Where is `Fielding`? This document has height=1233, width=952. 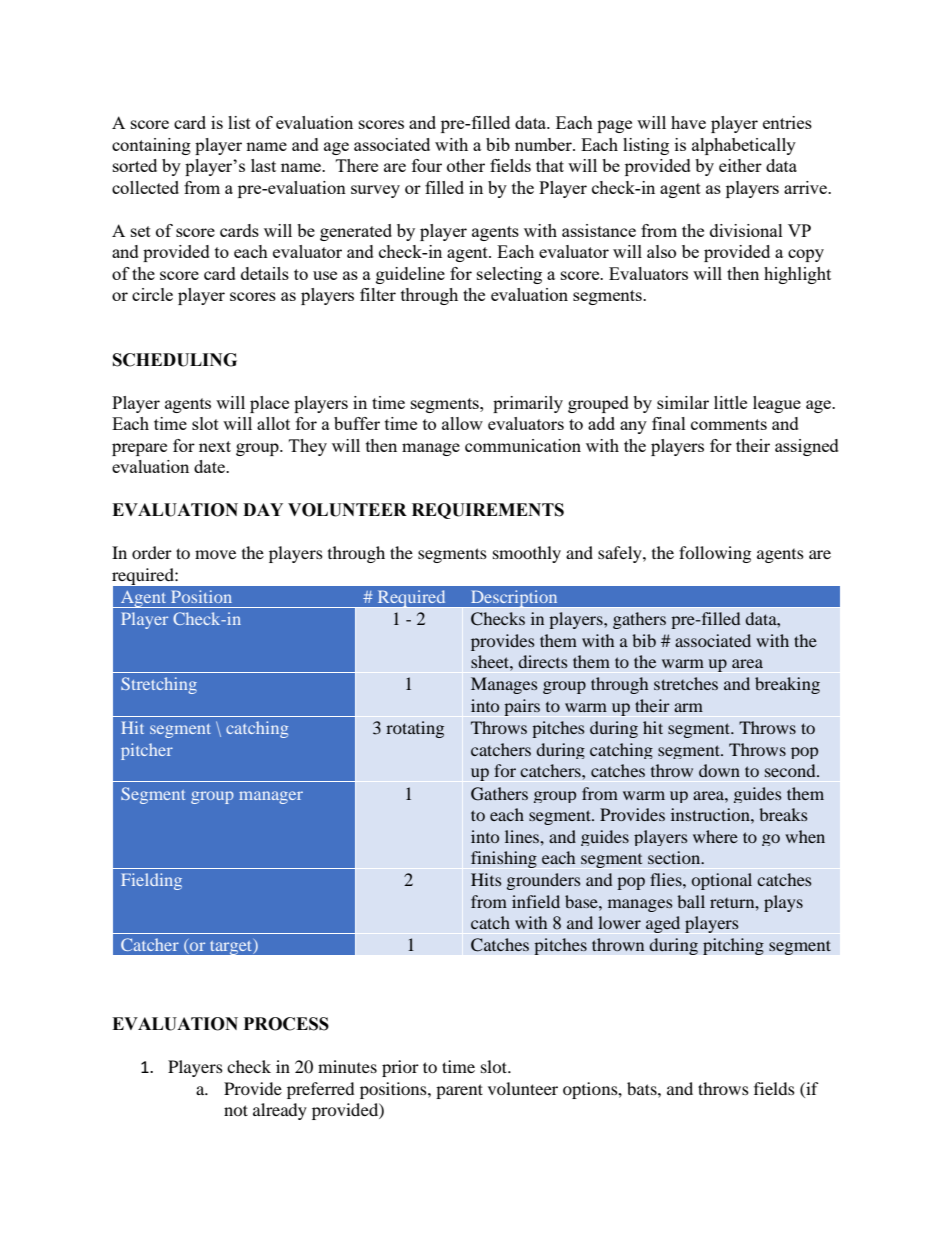 Fielding is located at coordinates (151, 881).
